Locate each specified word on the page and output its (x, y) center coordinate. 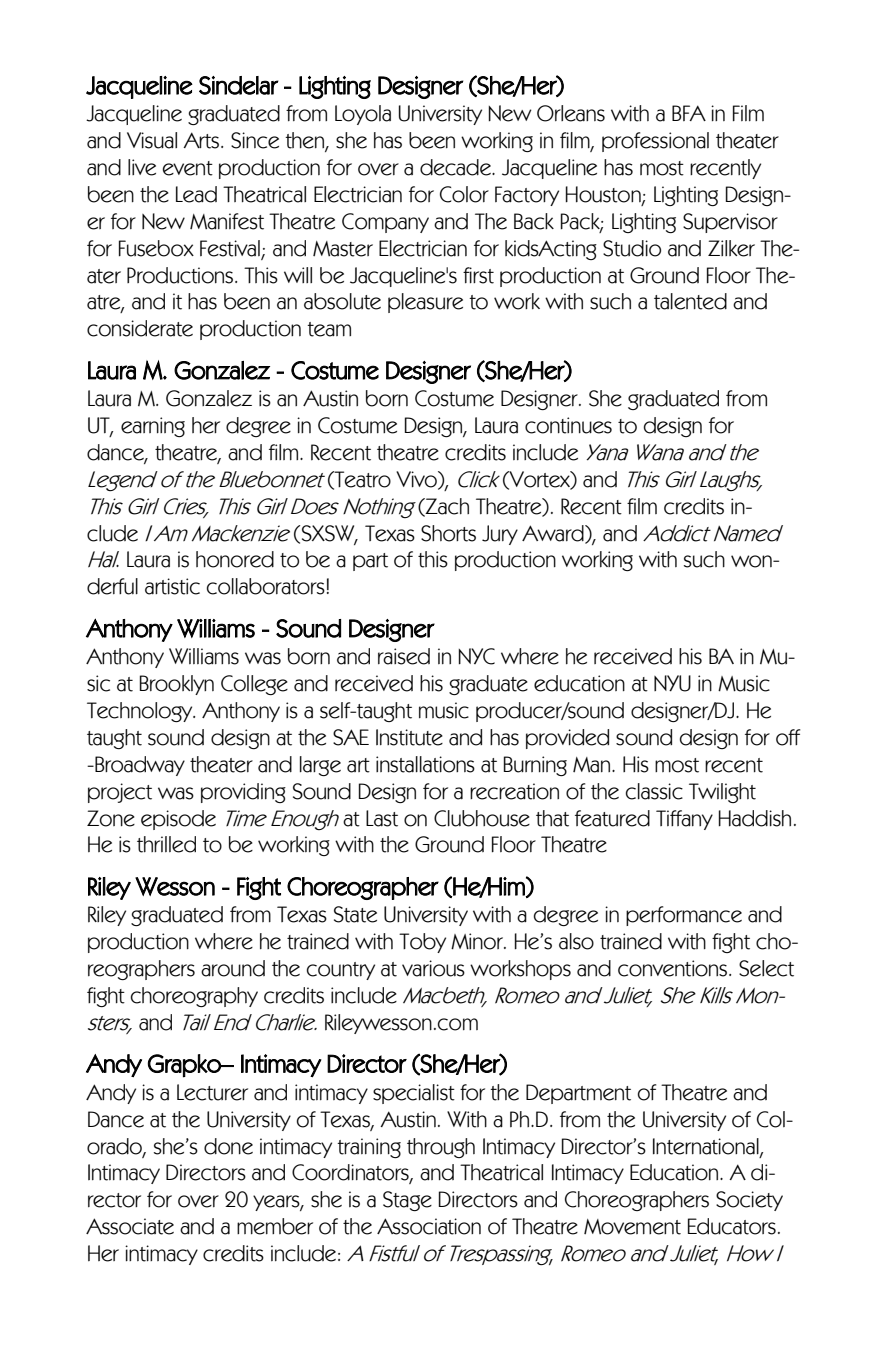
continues (568, 425)
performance (684, 916)
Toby (422, 943)
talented (690, 301)
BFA (689, 113)
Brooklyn (177, 685)
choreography (194, 997)
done (228, 1146)
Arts (201, 140)
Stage (407, 1201)
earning (153, 427)
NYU (672, 683)
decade (456, 167)
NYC (477, 656)
